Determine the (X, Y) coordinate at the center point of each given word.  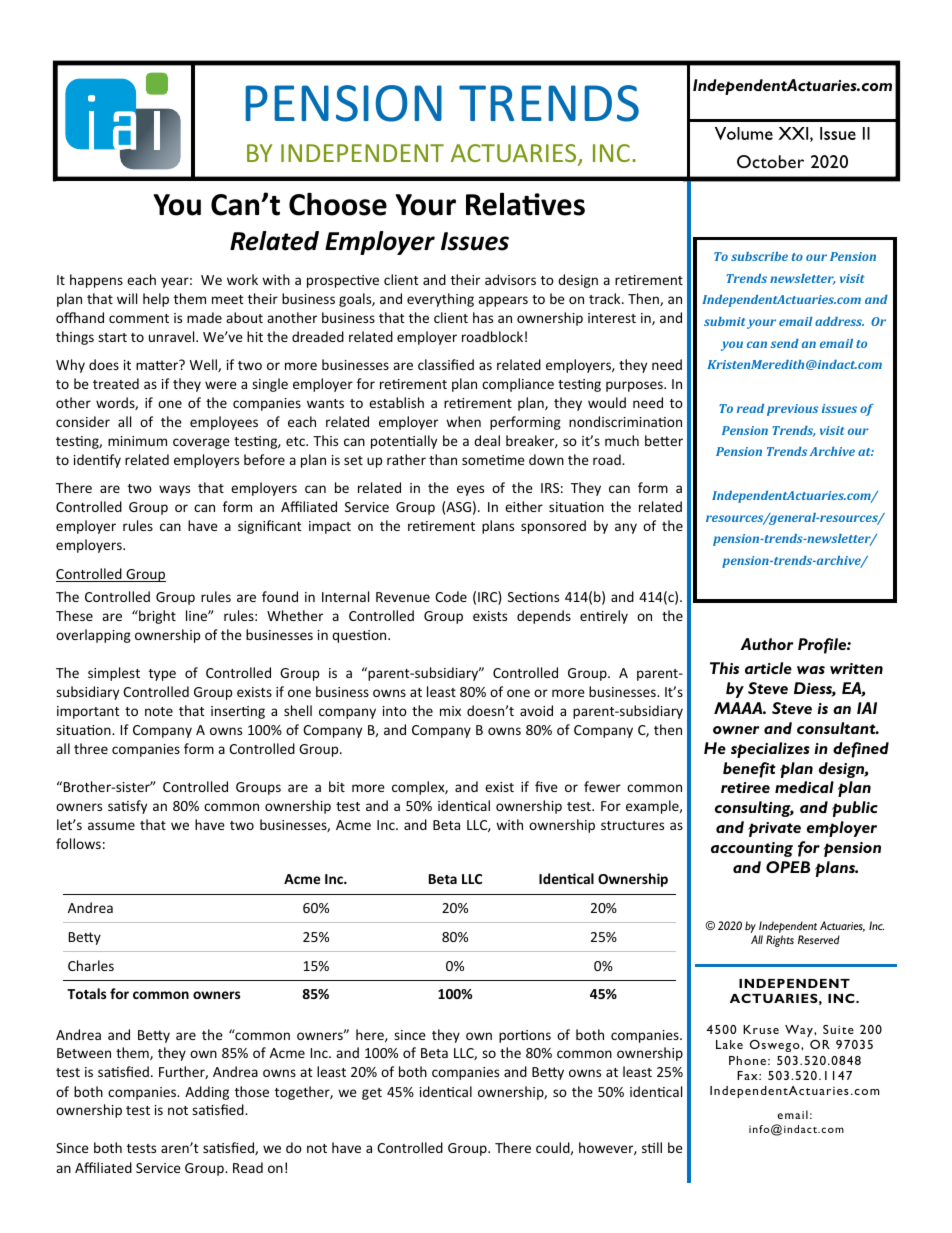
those (252, 1091)
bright (156, 617)
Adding (207, 1093)
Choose (338, 204)
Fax (748, 1075)
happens (96, 281)
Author (766, 644)
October (770, 161)
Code (451, 596)
